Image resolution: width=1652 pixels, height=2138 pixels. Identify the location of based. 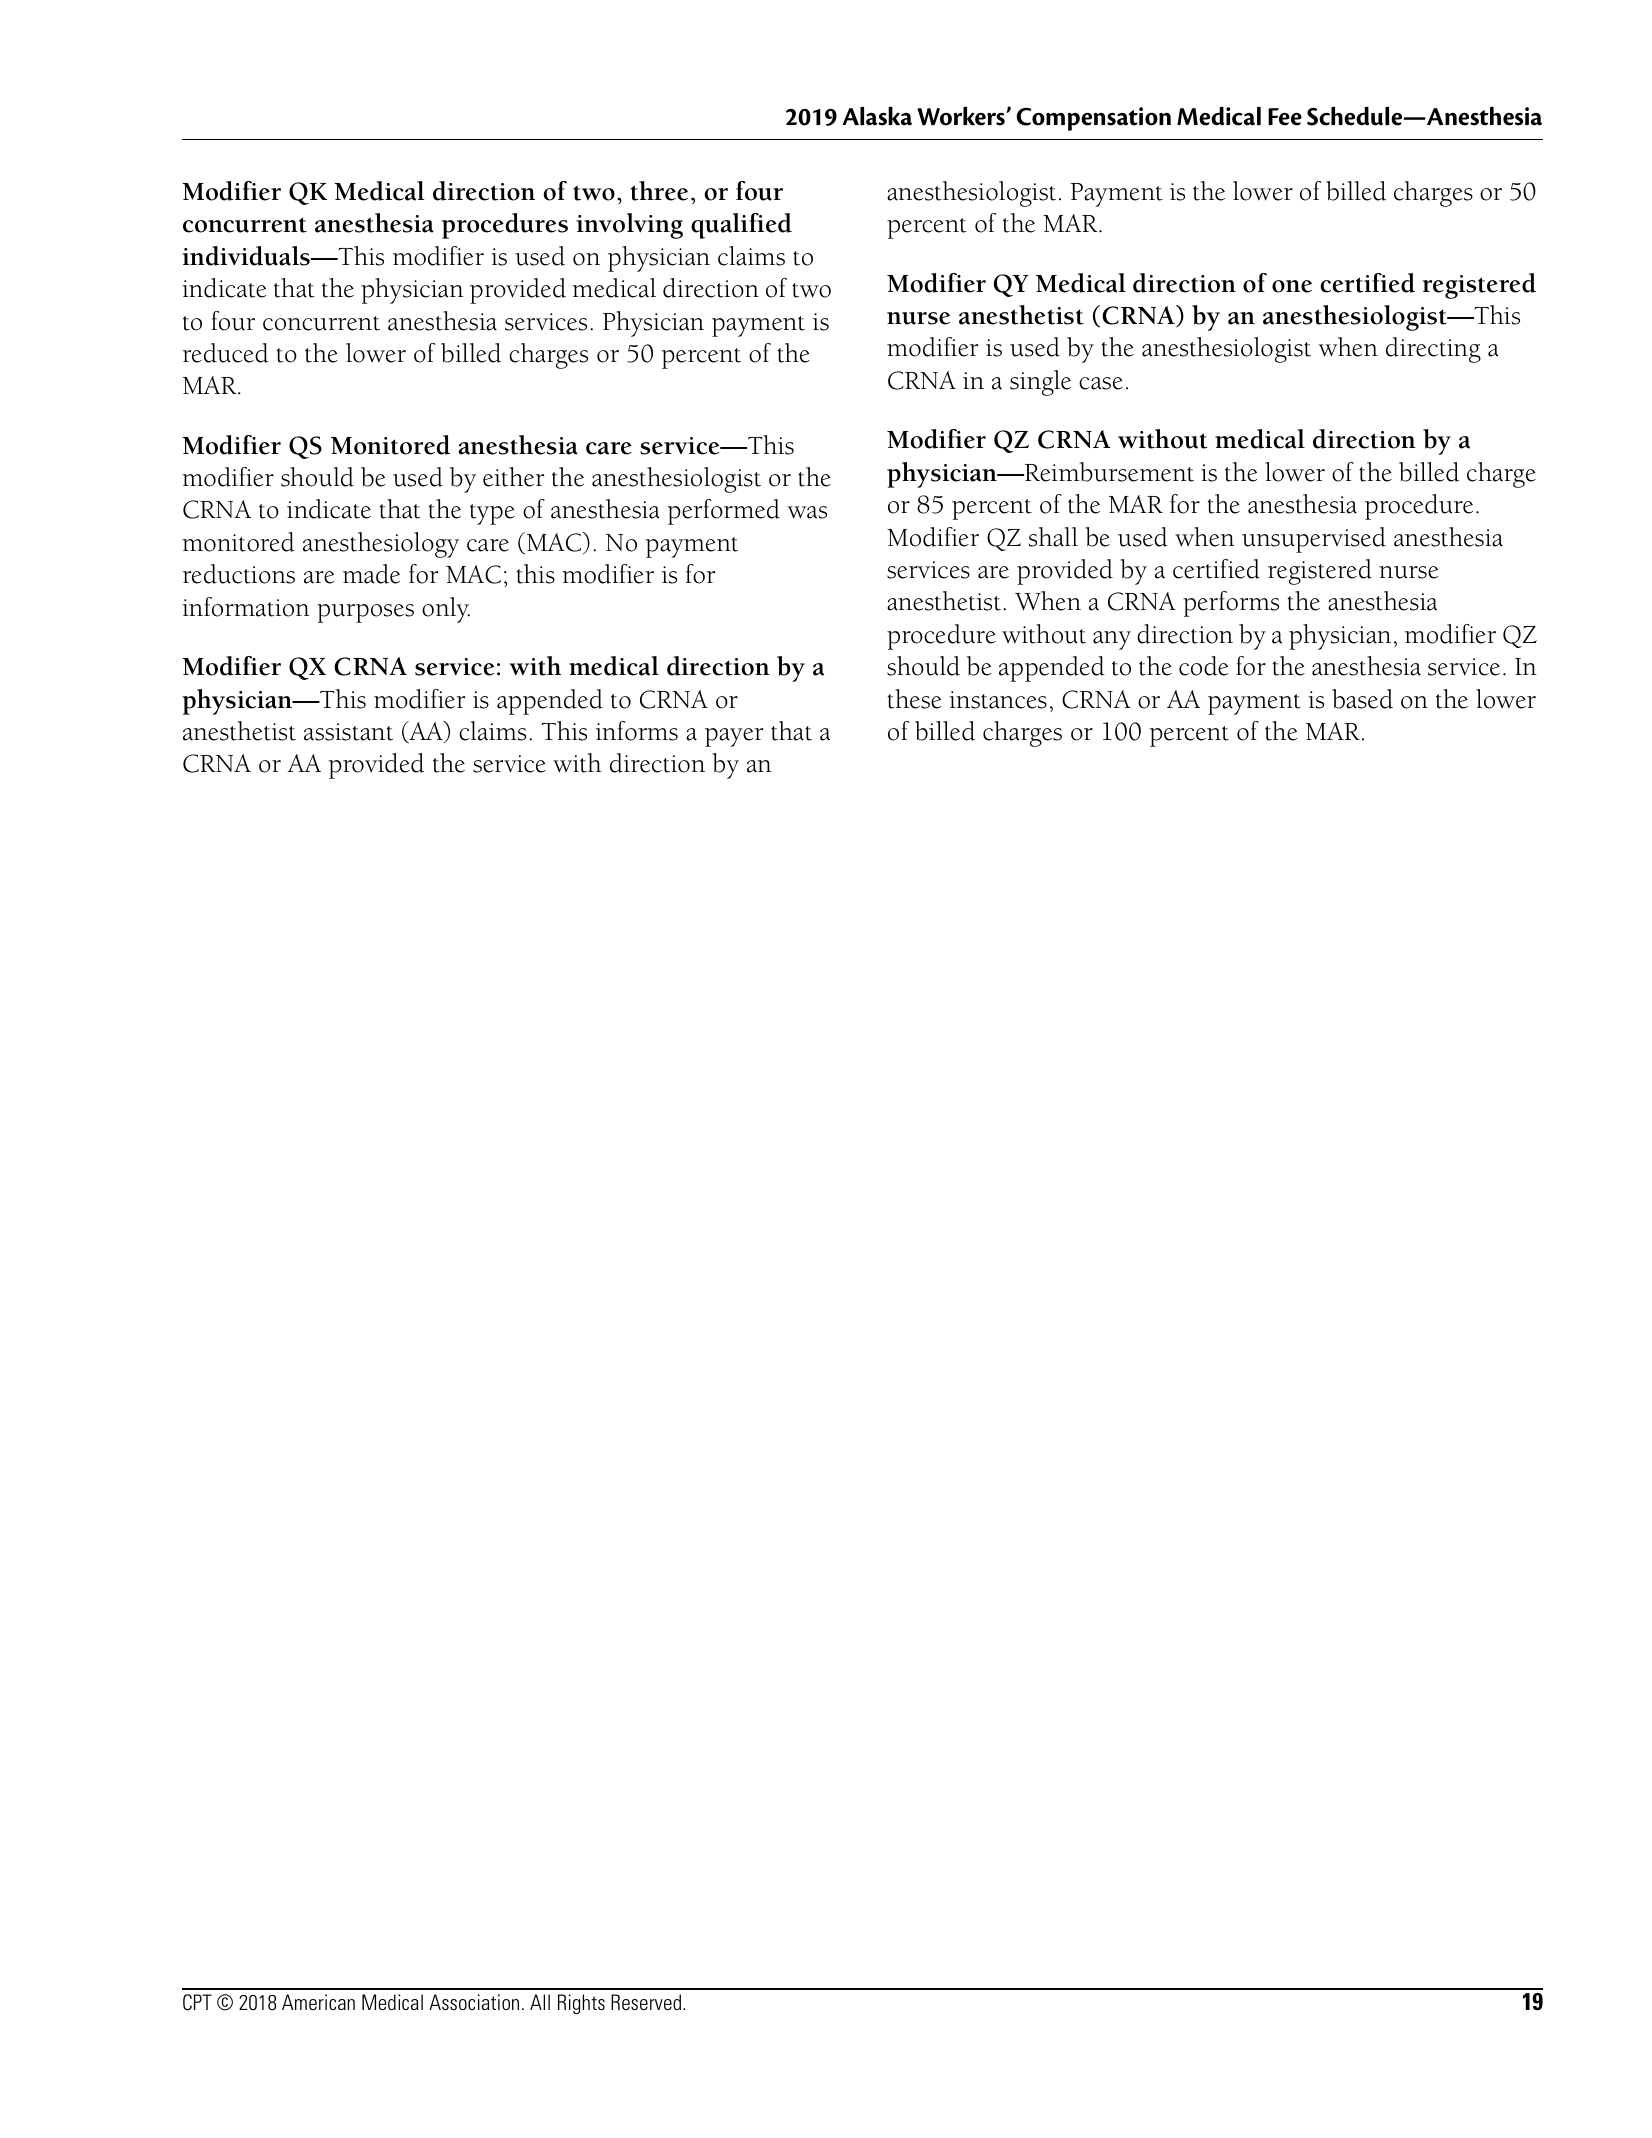
(1362, 699).
